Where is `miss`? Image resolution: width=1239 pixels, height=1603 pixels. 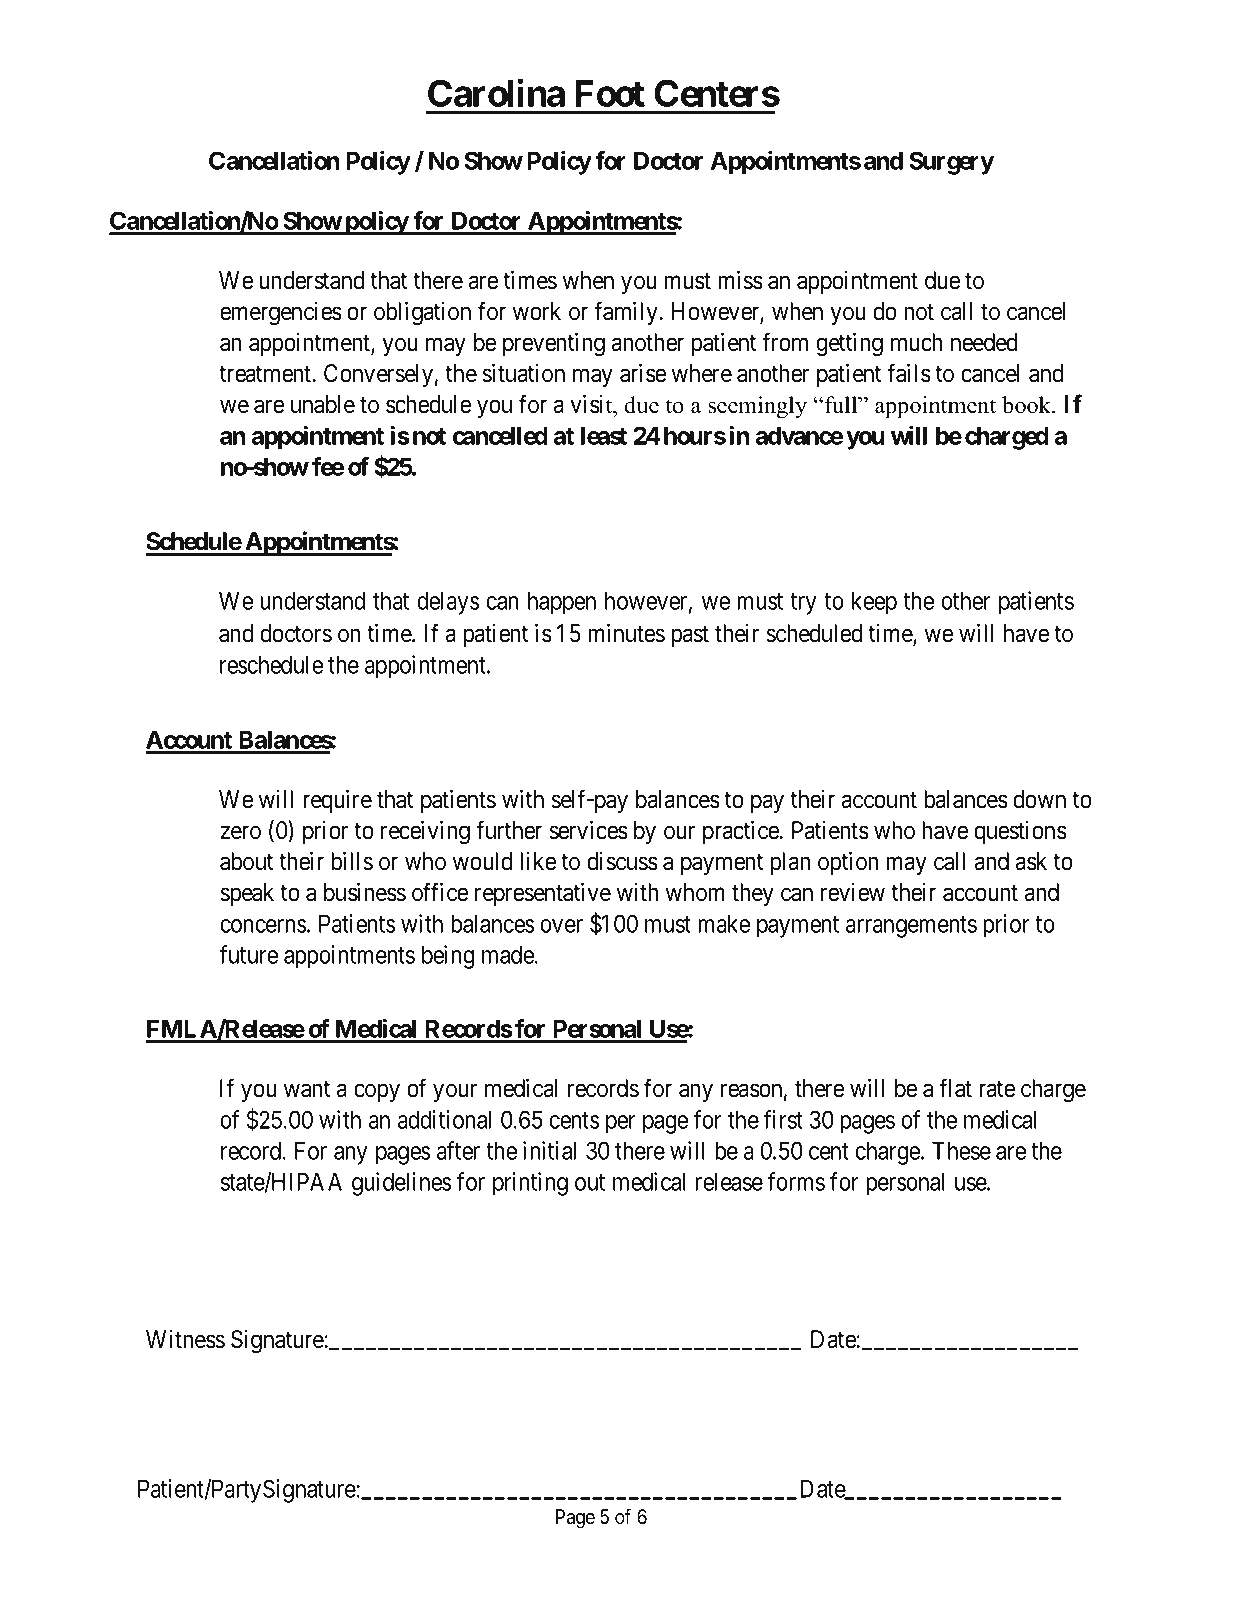 miss is located at coordinates (740, 280).
